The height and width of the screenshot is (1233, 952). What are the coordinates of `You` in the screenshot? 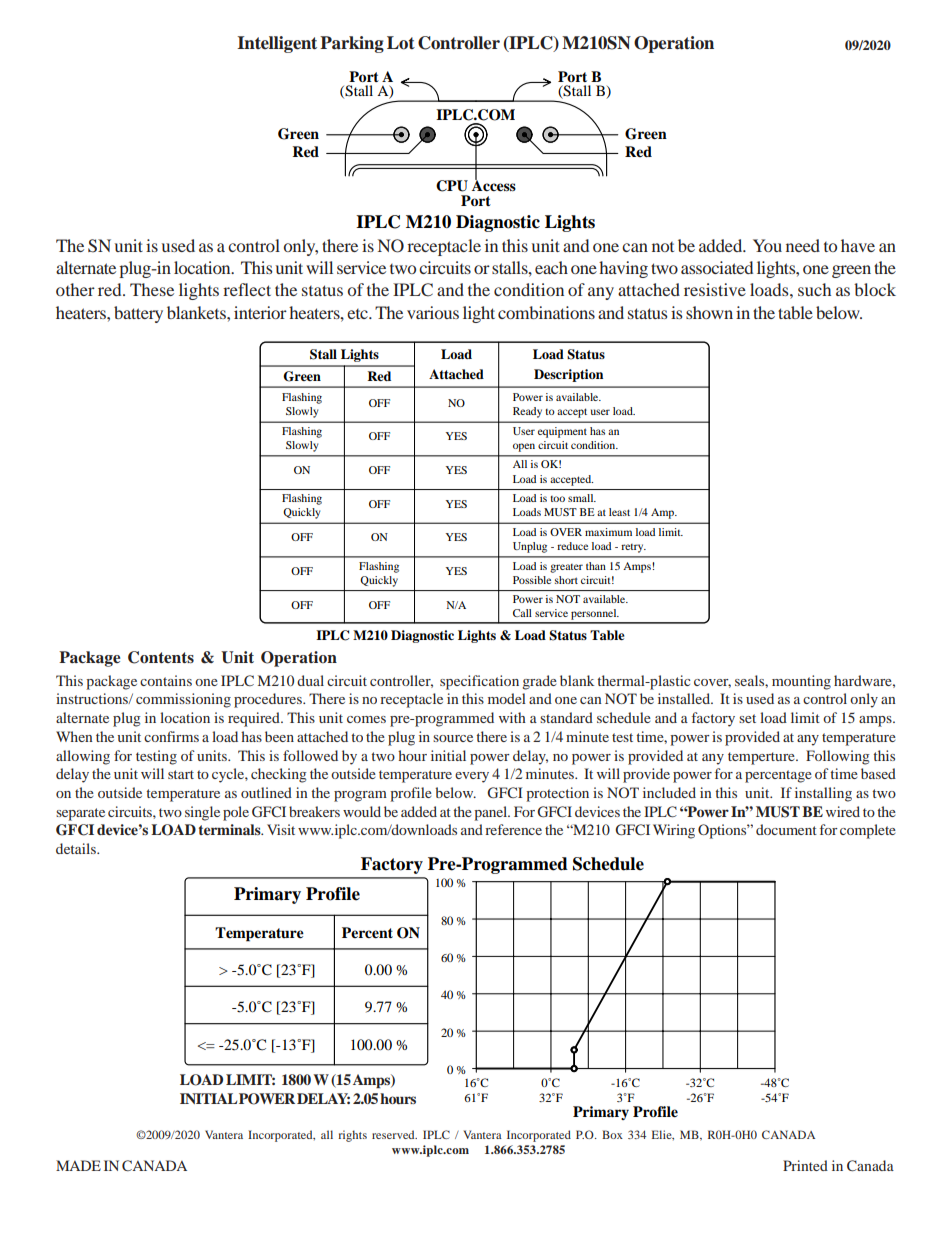 It's located at (767, 245).
